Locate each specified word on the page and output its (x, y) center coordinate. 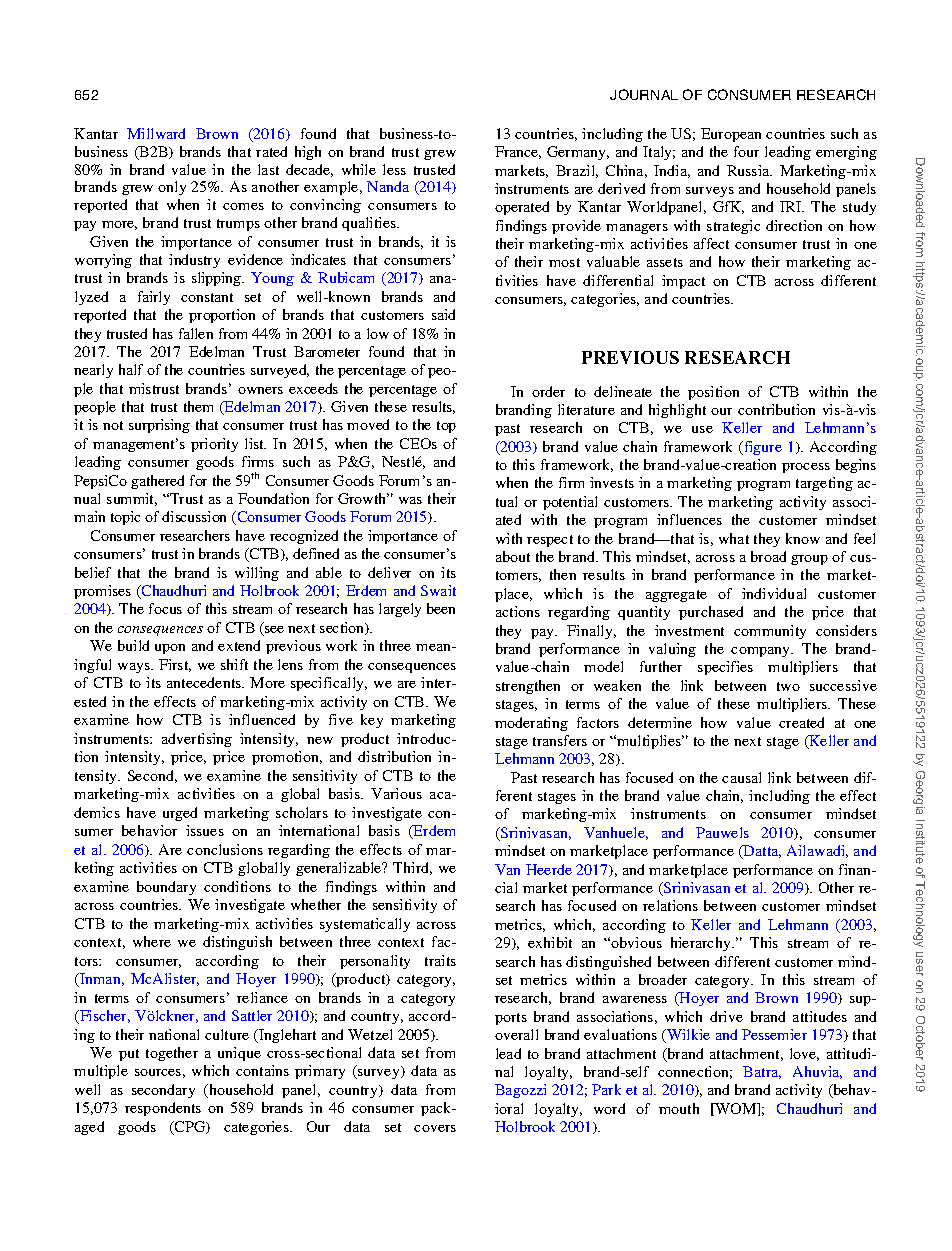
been (441, 608)
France (518, 152)
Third (412, 868)
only (172, 188)
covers (435, 1128)
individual (774, 593)
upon (170, 649)
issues (205, 830)
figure (762, 448)
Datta (761, 852)
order (548, 391)
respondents (163, 1109)
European (731, 135)
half (131, 369)
